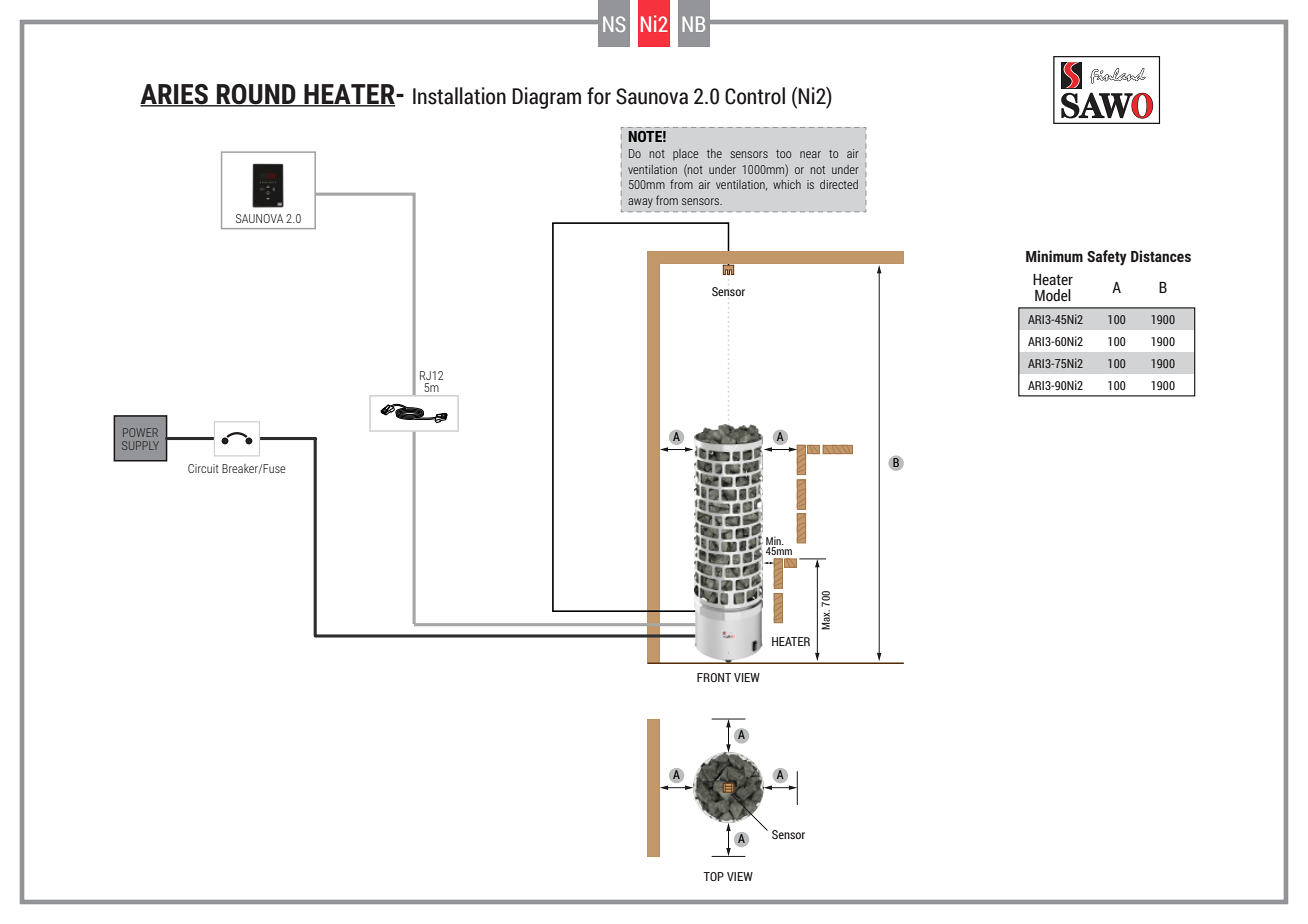 The width and height of the document is (1308, 924). I want to click on Circuit, so click(203, 468).
